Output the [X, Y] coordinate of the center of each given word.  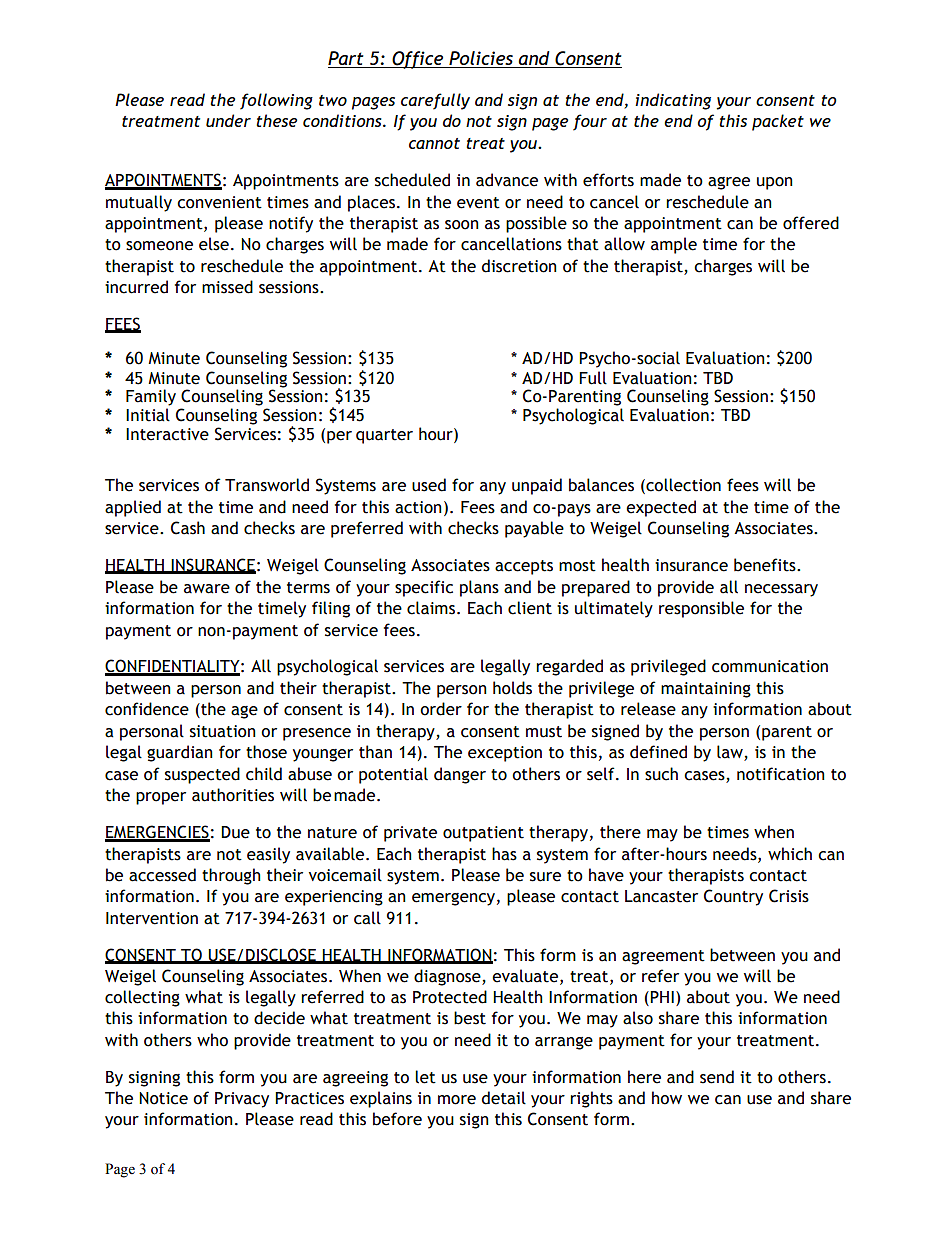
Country [733, 897]
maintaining [706, 690]
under [228, 120]
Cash [188, 528]
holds [512, 688]
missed [227, 287]
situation [223, 731]
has [504, 854]
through [231, 876]
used [429, 485]
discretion [519, 266]
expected [661, 508]
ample [674, 245]
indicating [673, 101]
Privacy [242, 1100]
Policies [481, 58]
